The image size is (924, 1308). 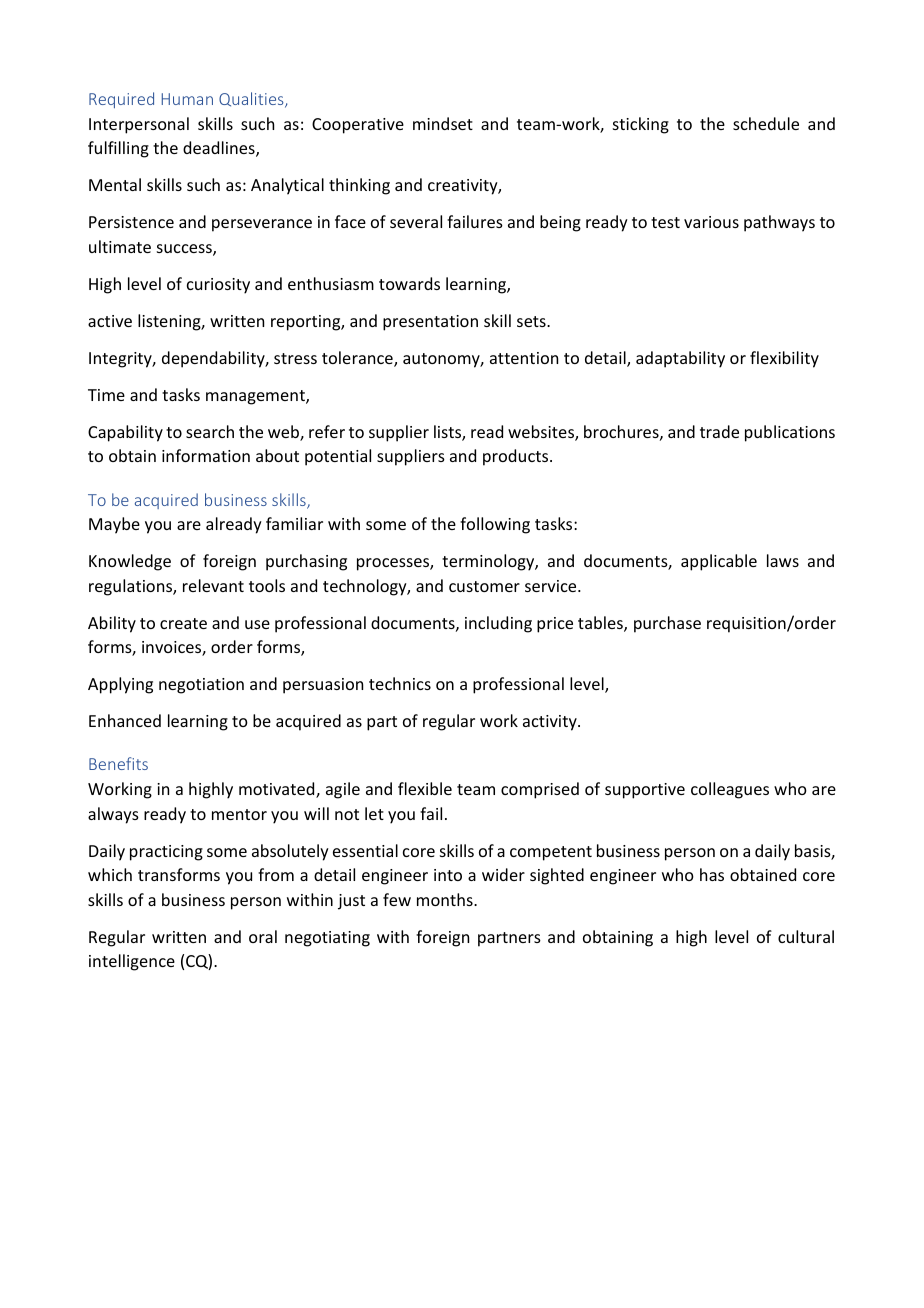 I want to click on mindset, so click(x=443, y=123).
